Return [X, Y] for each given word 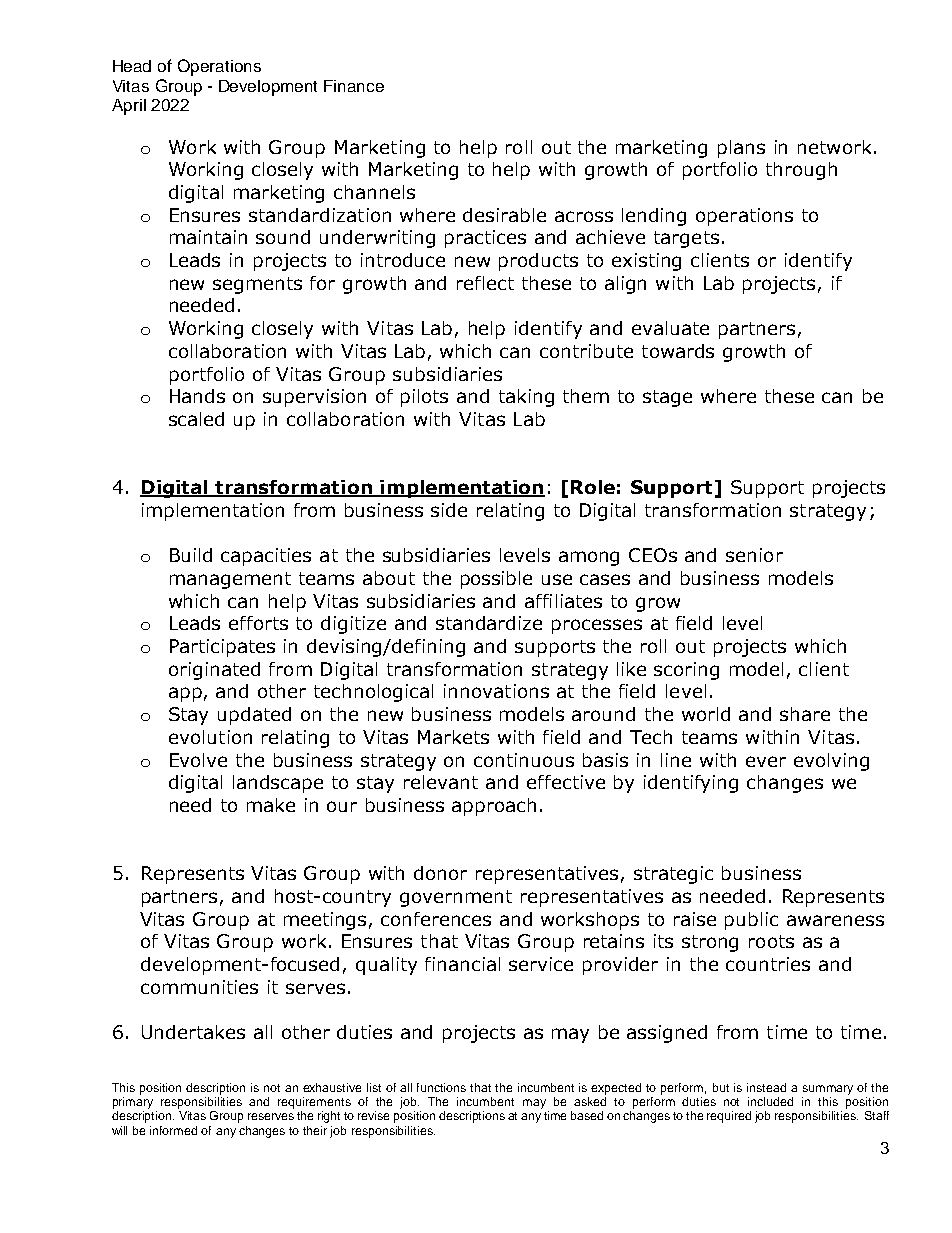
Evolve [198, 760]
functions [441, 1087]
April [129, 107]
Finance [354, 86]
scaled [196, 419]
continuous [524, 760]
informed [173, 1130]
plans [741, 149]
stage [667, 398]
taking [526, 398]
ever [766, 761]
